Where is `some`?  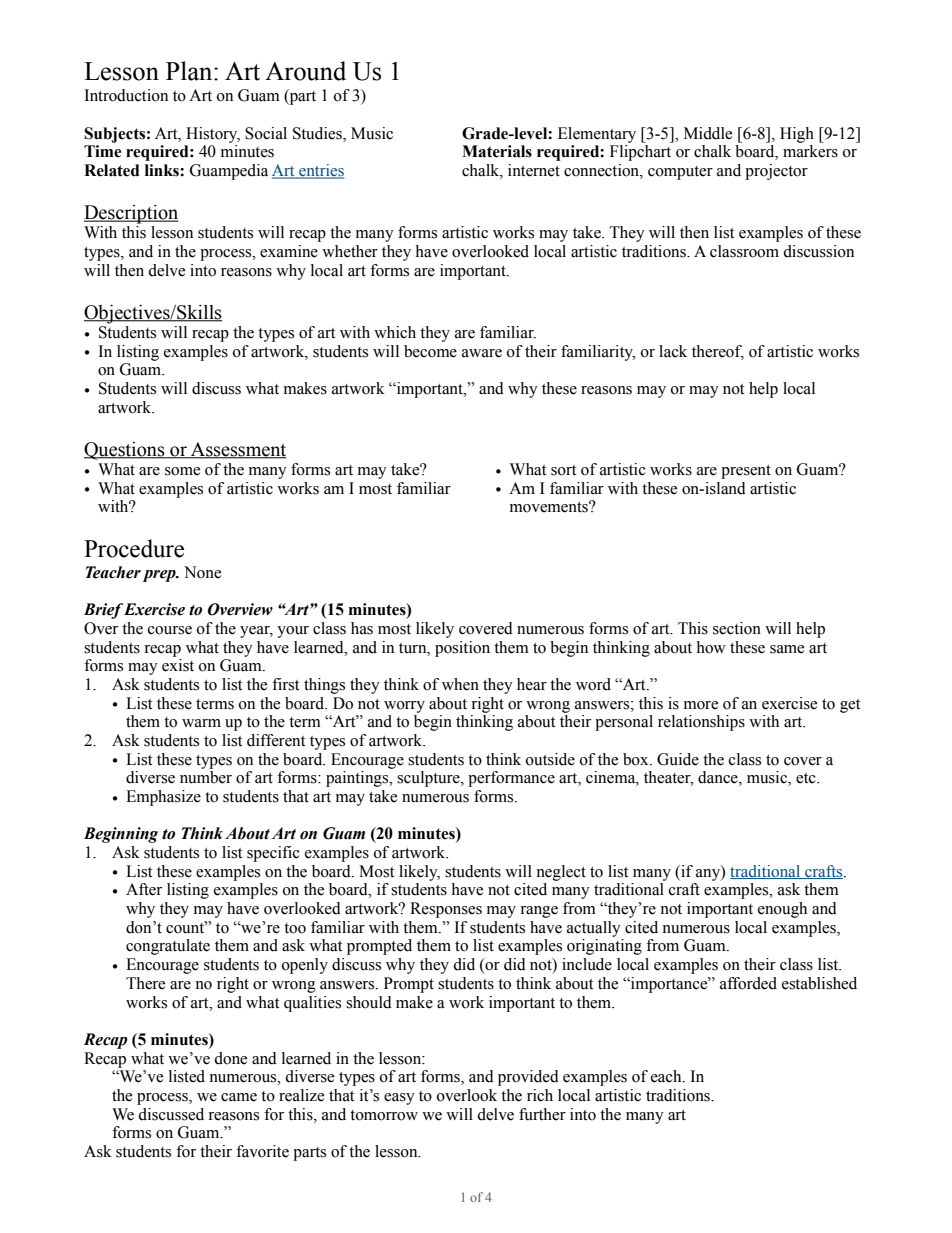
some is located at coordinates (182, 471).
